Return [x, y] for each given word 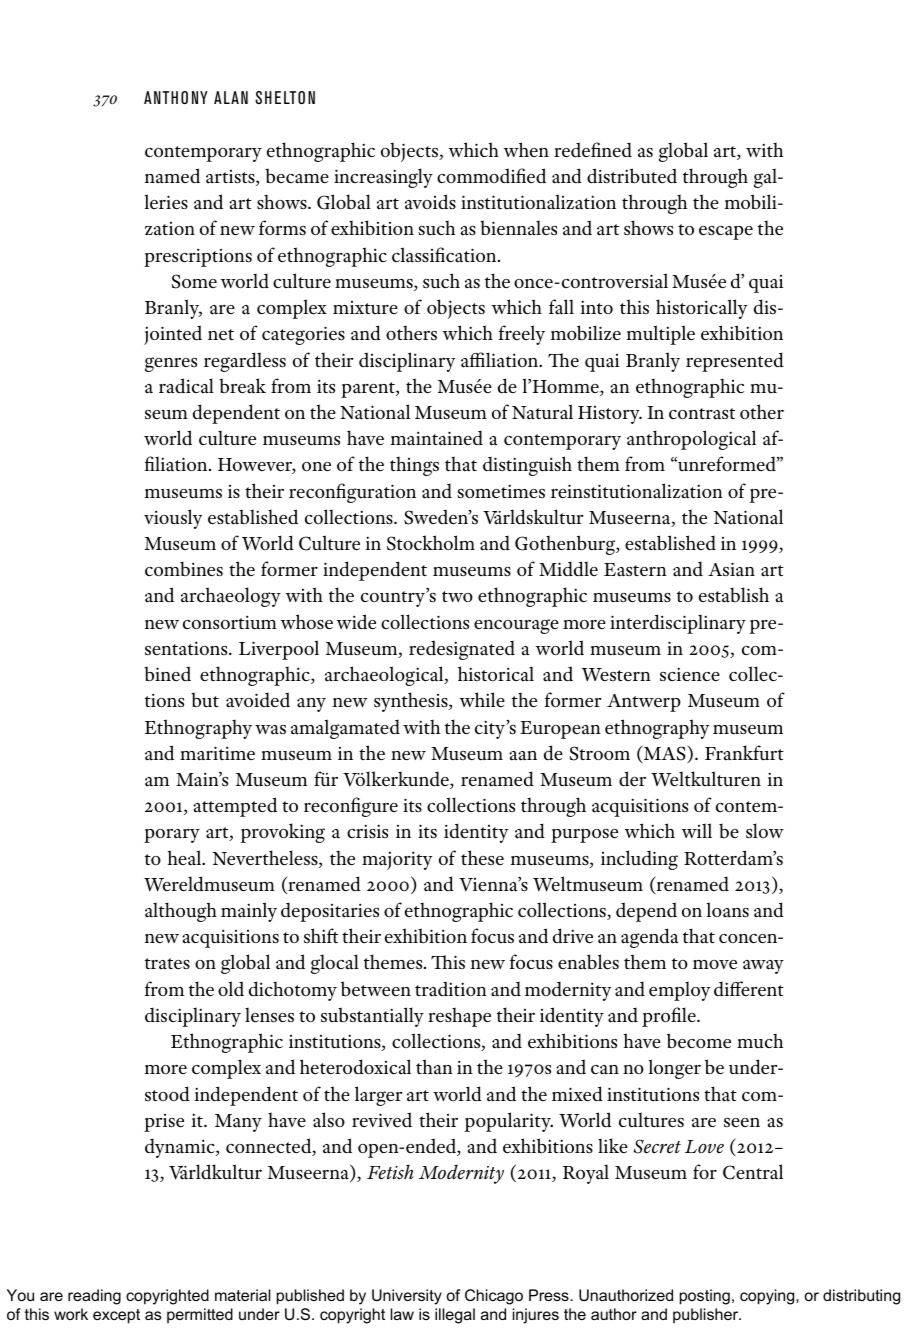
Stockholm [431, 543]
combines [184, 569]
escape [726, 233]
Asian [731, 569]
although [181, 912]
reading [94, 1297]
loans [728, 910]
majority [397, 860]
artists [231, 178]
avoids [430, 202]
